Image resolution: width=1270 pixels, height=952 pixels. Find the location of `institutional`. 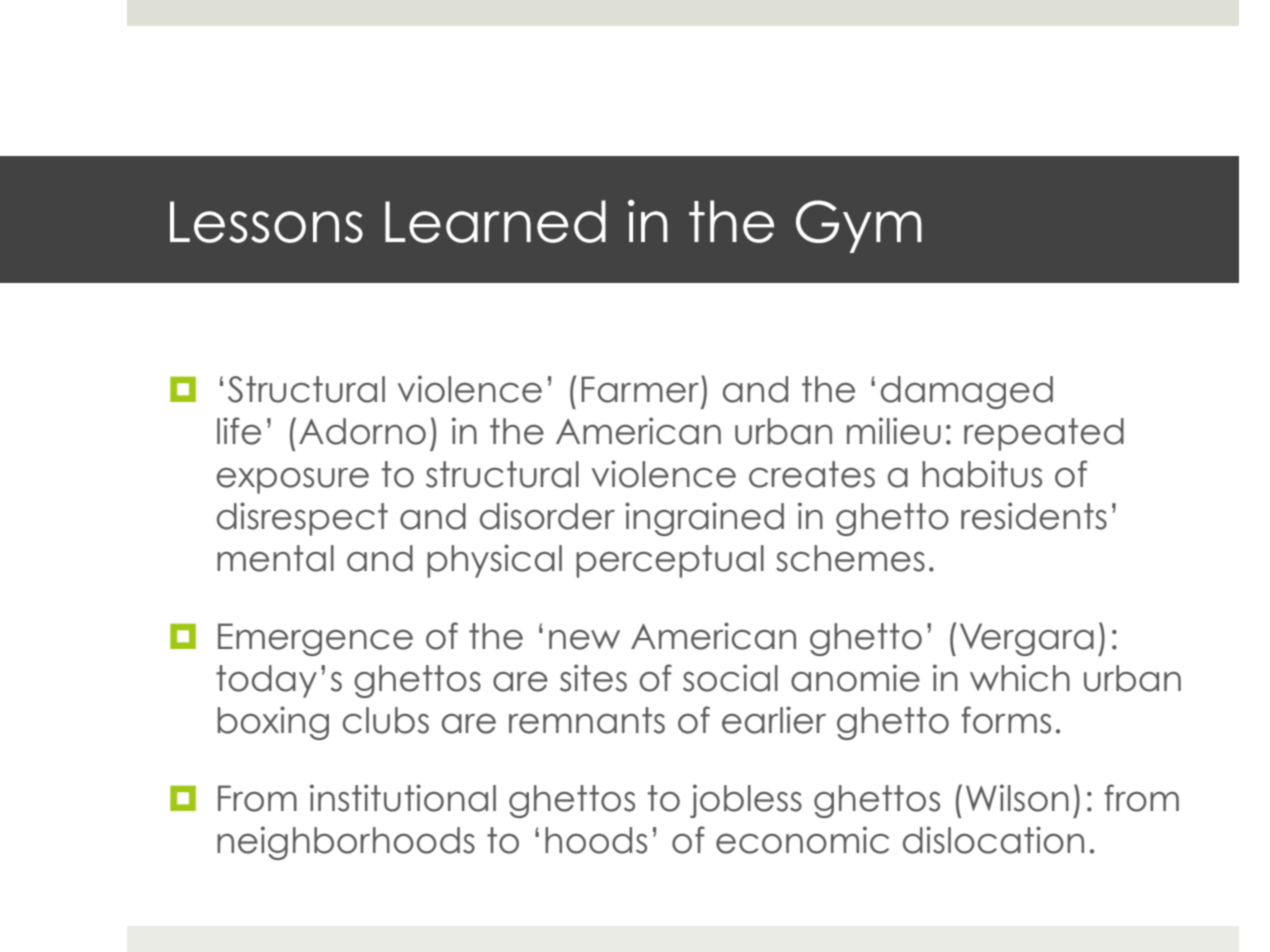

institutional is located at coordinates (403, 798).
